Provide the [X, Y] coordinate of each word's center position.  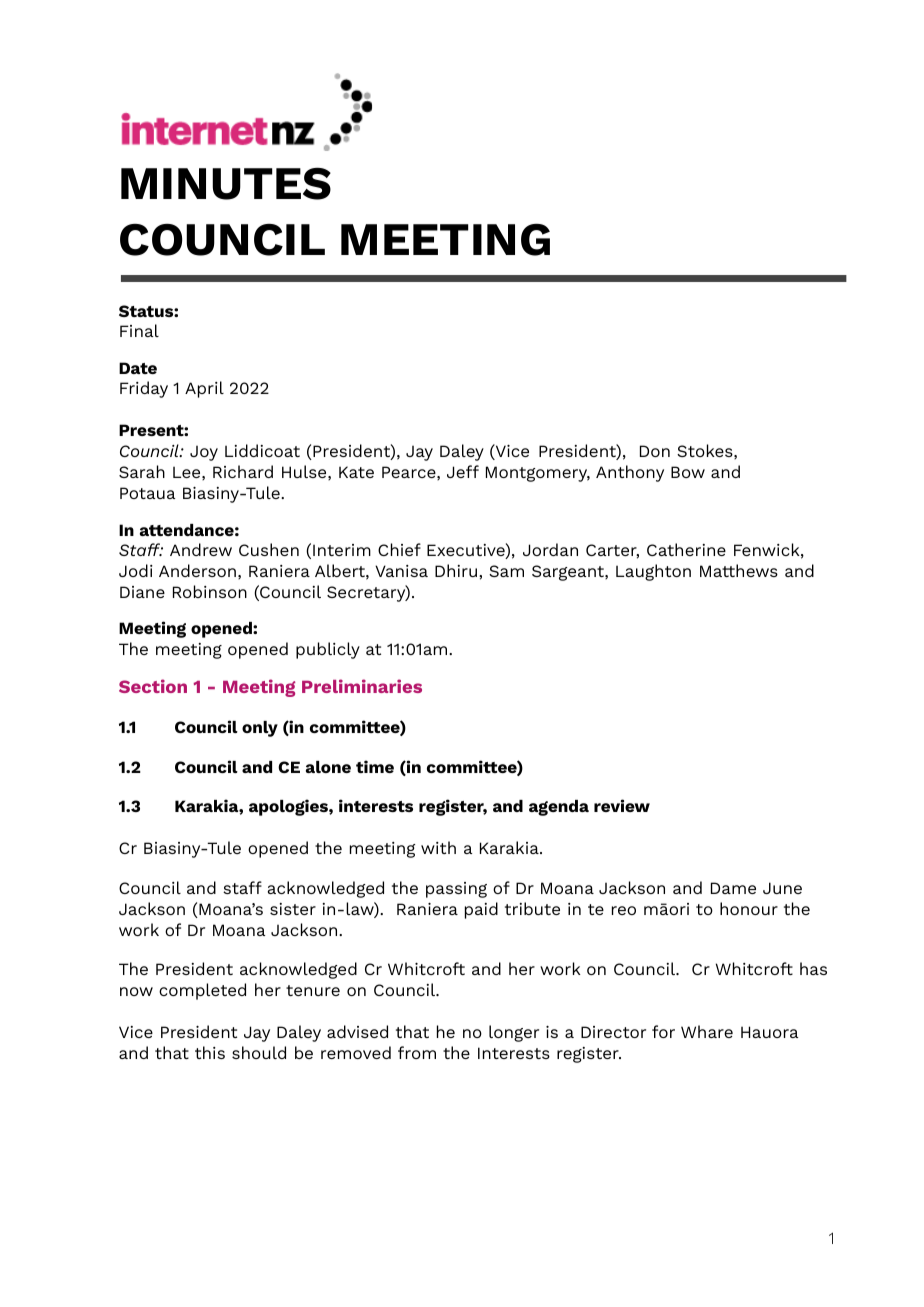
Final [139, 330]
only [260, 729]
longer [514, 1033]
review [622, 805]
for [663, 1031]
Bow [688, 472]
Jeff [463, 471]
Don [655, 451]
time [375, 766]
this [210, 1052]
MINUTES [226, 184]
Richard [243, 471]
